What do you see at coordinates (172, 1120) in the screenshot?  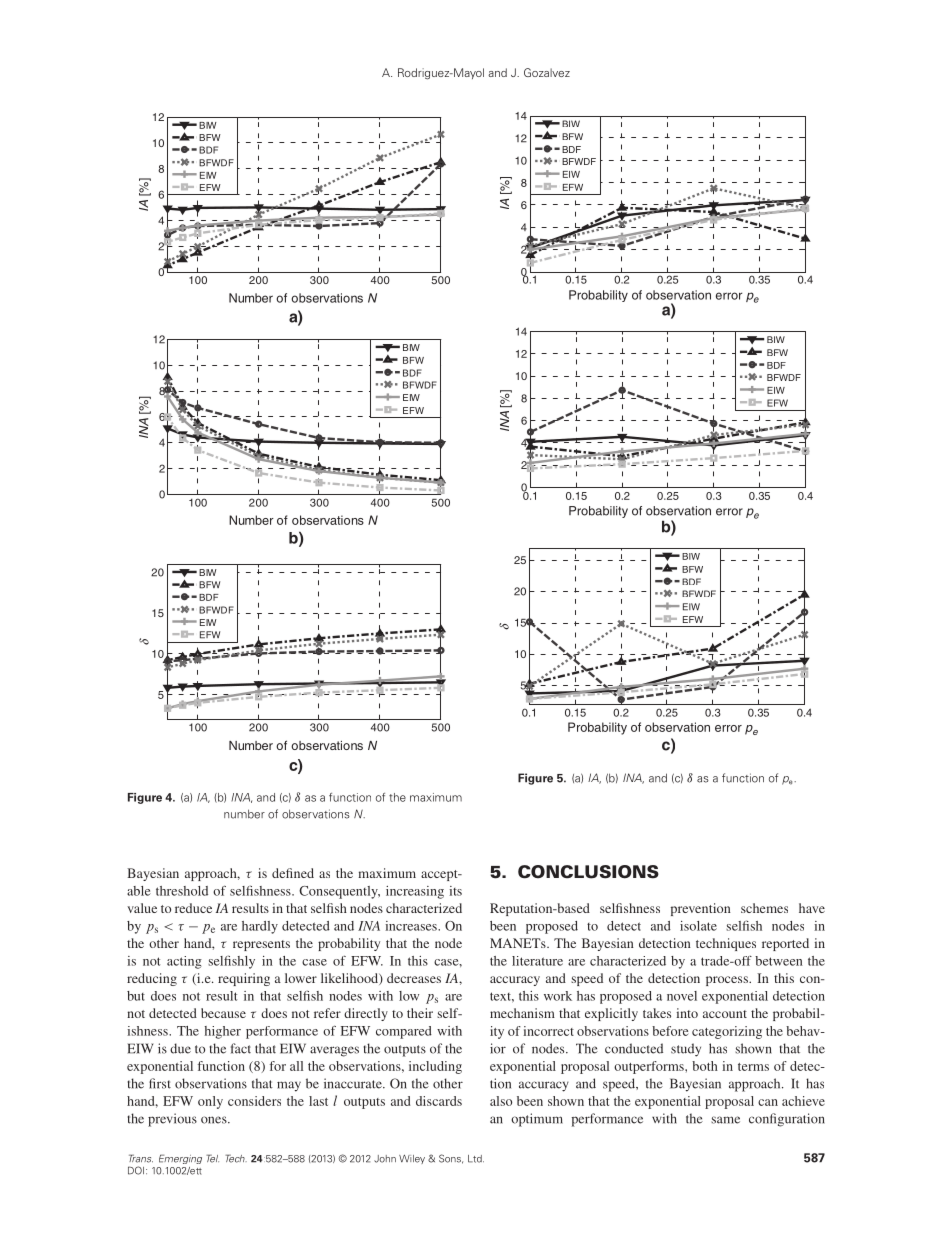 I see `previous` at bounding box center [172, 1120].
